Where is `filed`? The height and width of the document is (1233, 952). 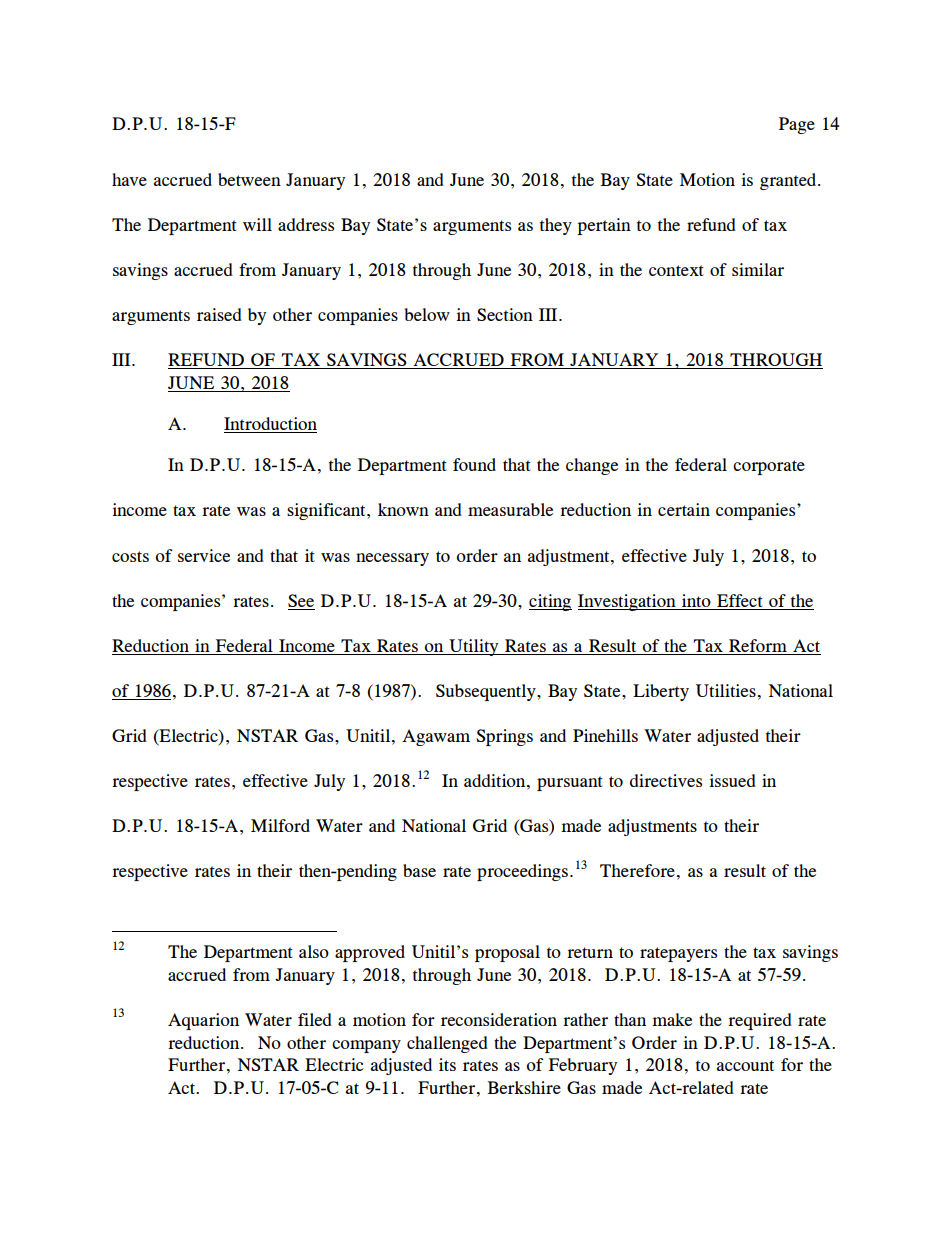 filed is located at coordinates (315, 1019).
